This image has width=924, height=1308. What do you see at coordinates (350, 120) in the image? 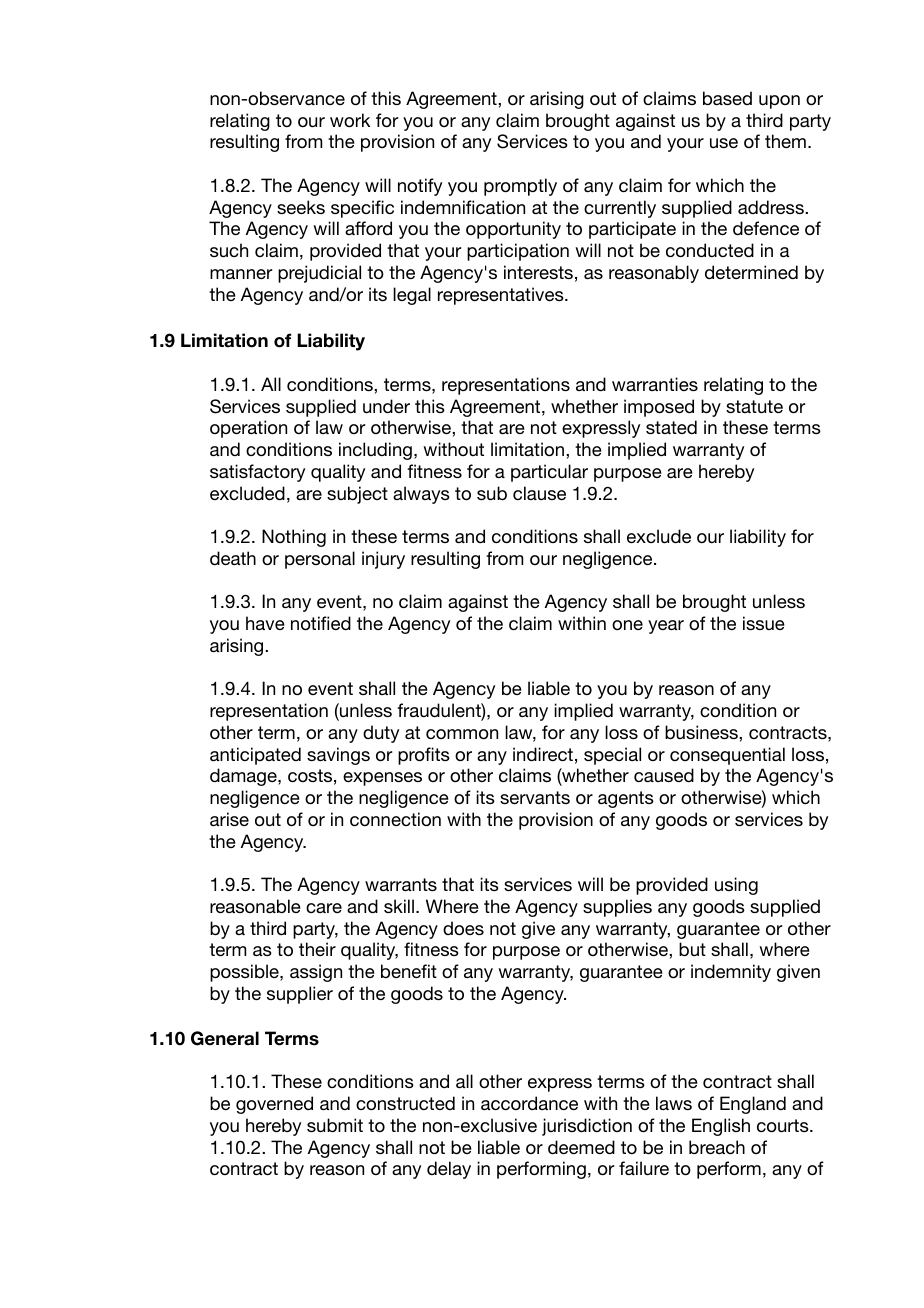
I see `work` at bounding box center [350, 120].
